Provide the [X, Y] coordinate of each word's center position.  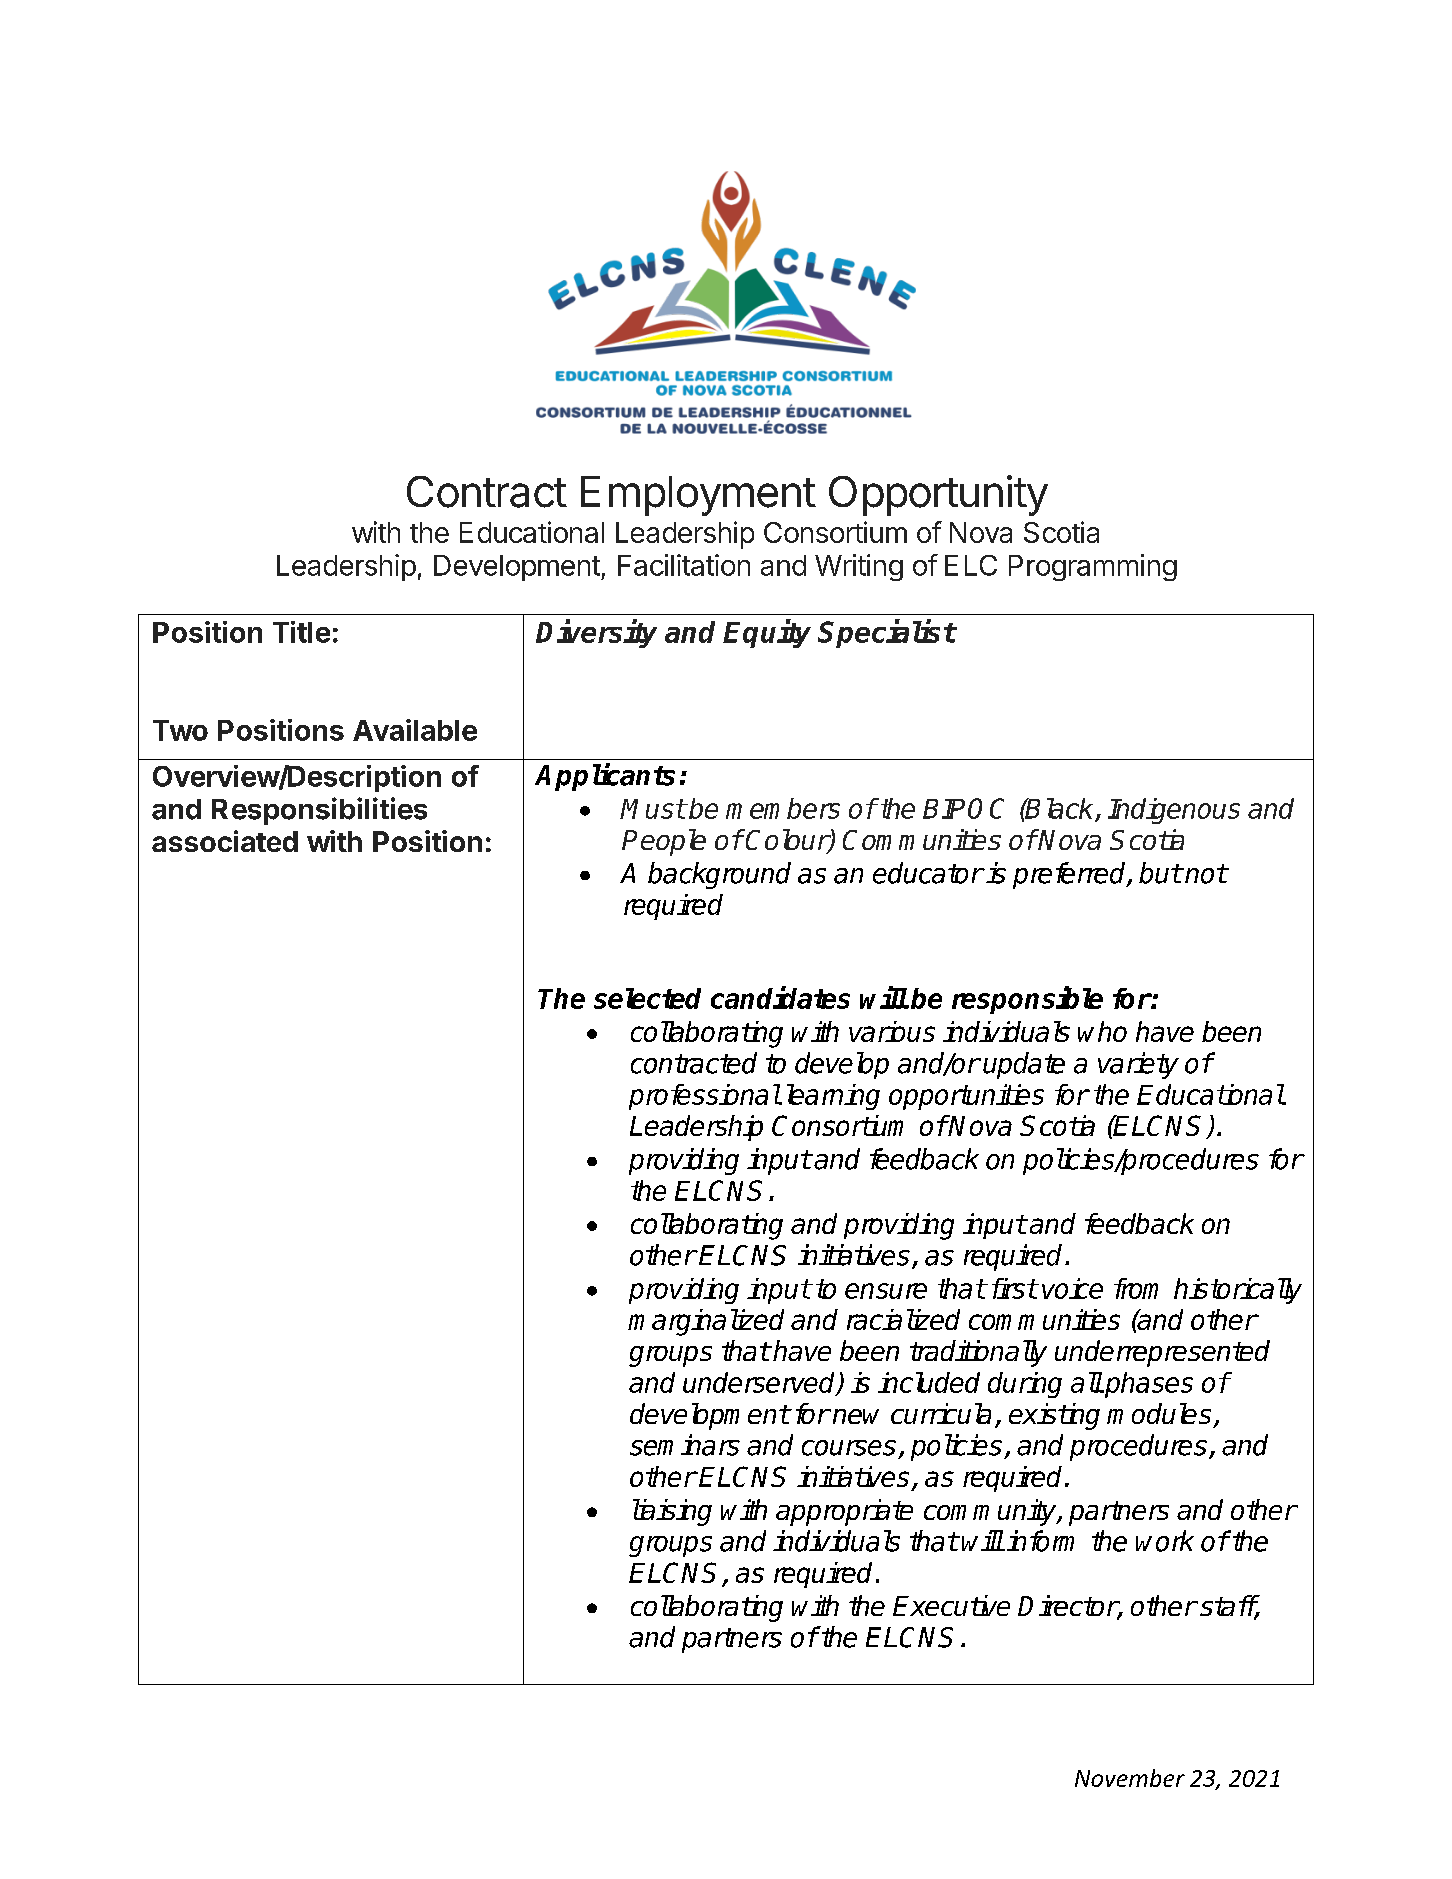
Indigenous [1174, 811]
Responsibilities [319, 811]
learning [833, 1097]
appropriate [844, 1512]
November [1130, 1778]
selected [647, 998]
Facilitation [684, 565]
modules [1159, 1413]
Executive [951, 1605]
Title [301, 632]
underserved [760, 1383]
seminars [685, 1445]
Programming [1093, 567]
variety [1138, 1065]
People [664, 842]
